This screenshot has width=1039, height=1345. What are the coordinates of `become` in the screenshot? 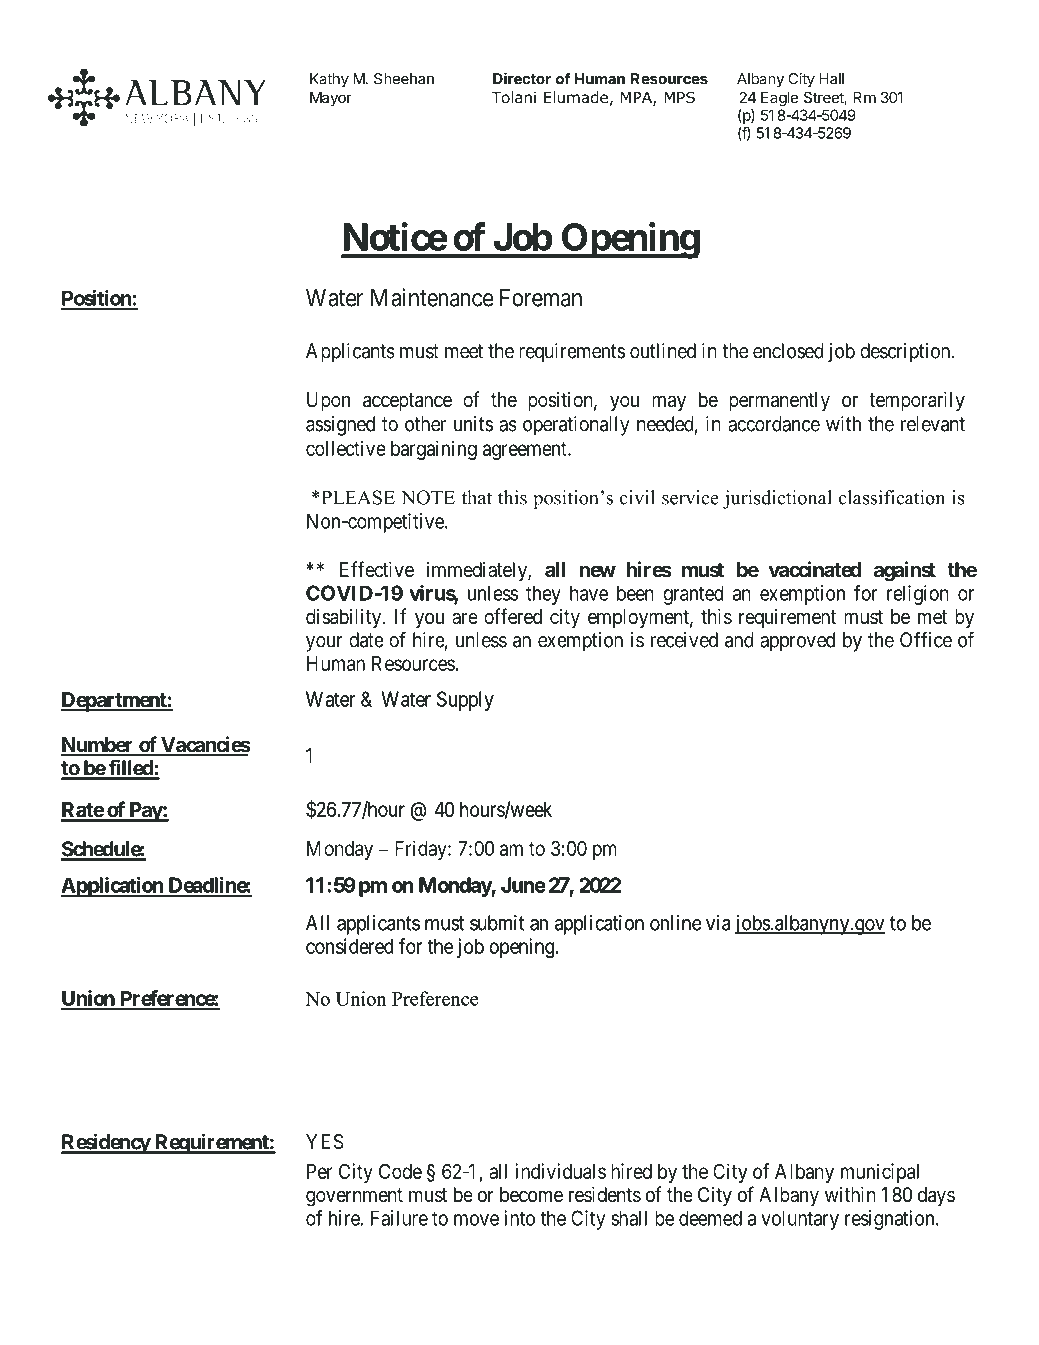 It's located at (531, 1194).
